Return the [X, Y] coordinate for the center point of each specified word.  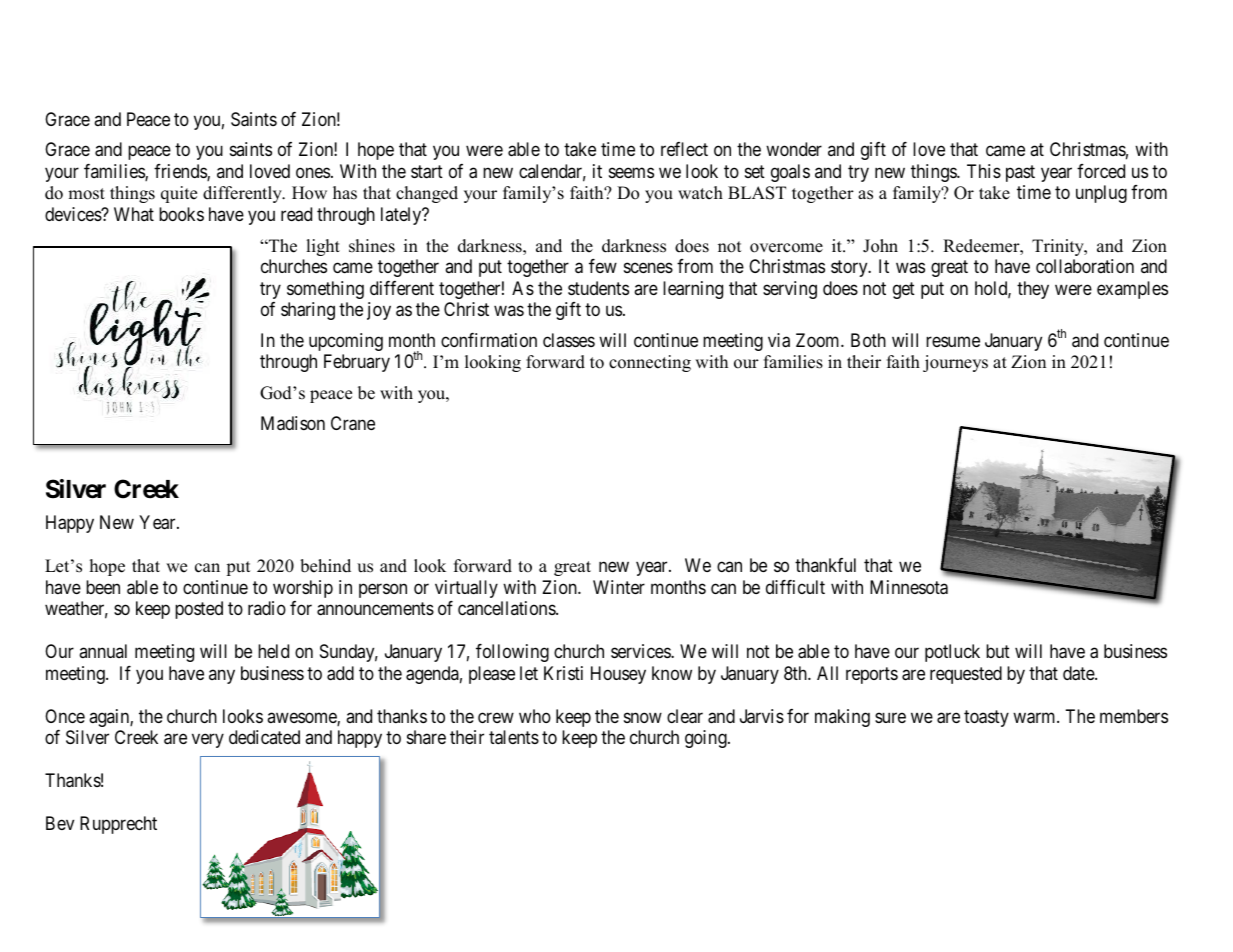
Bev [60, 823]
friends [181, 172]
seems [631, 172]
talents [514, 737]
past [1020, 173]
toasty [986, 718]
